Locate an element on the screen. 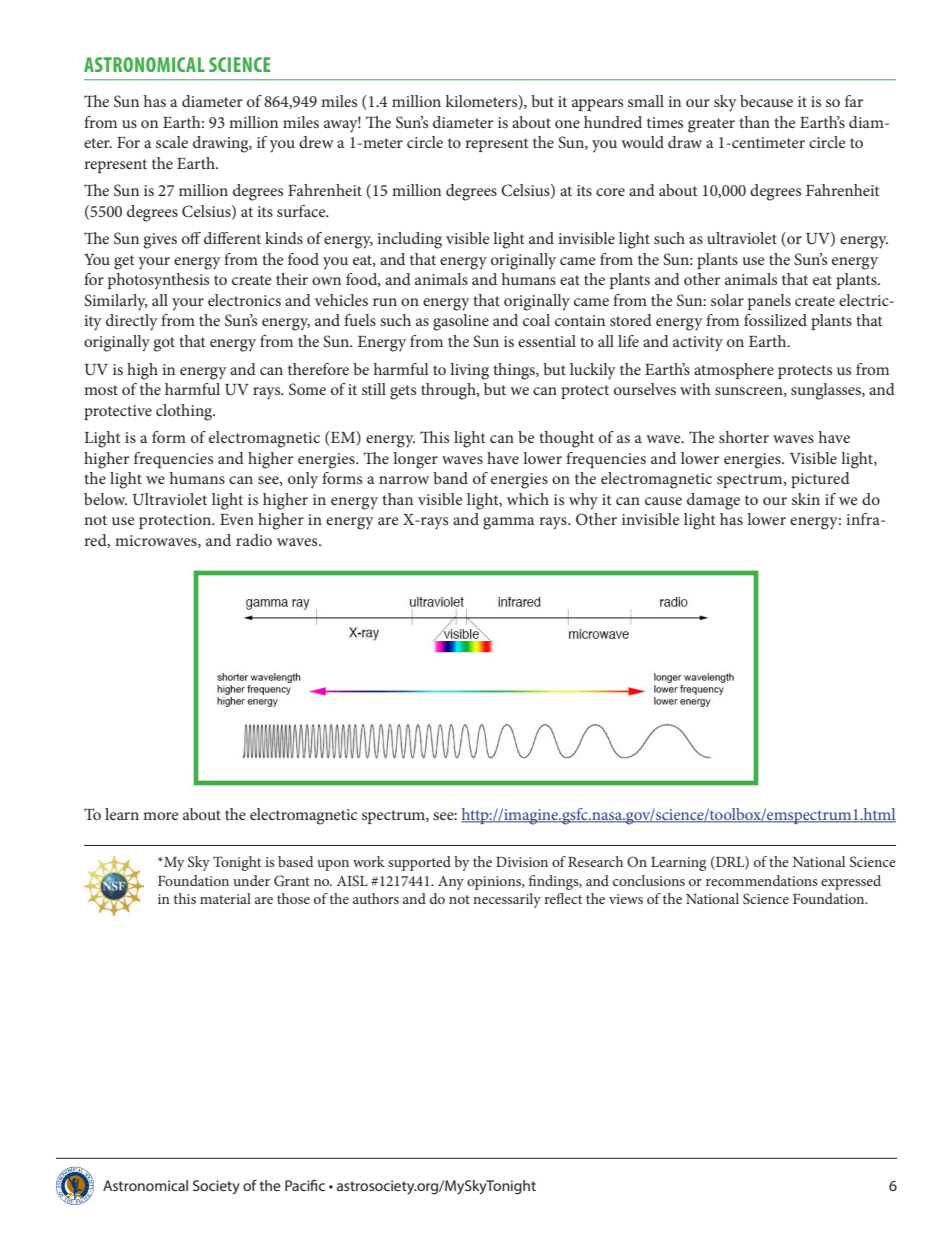  Even is located at coordinates (237, 519).
